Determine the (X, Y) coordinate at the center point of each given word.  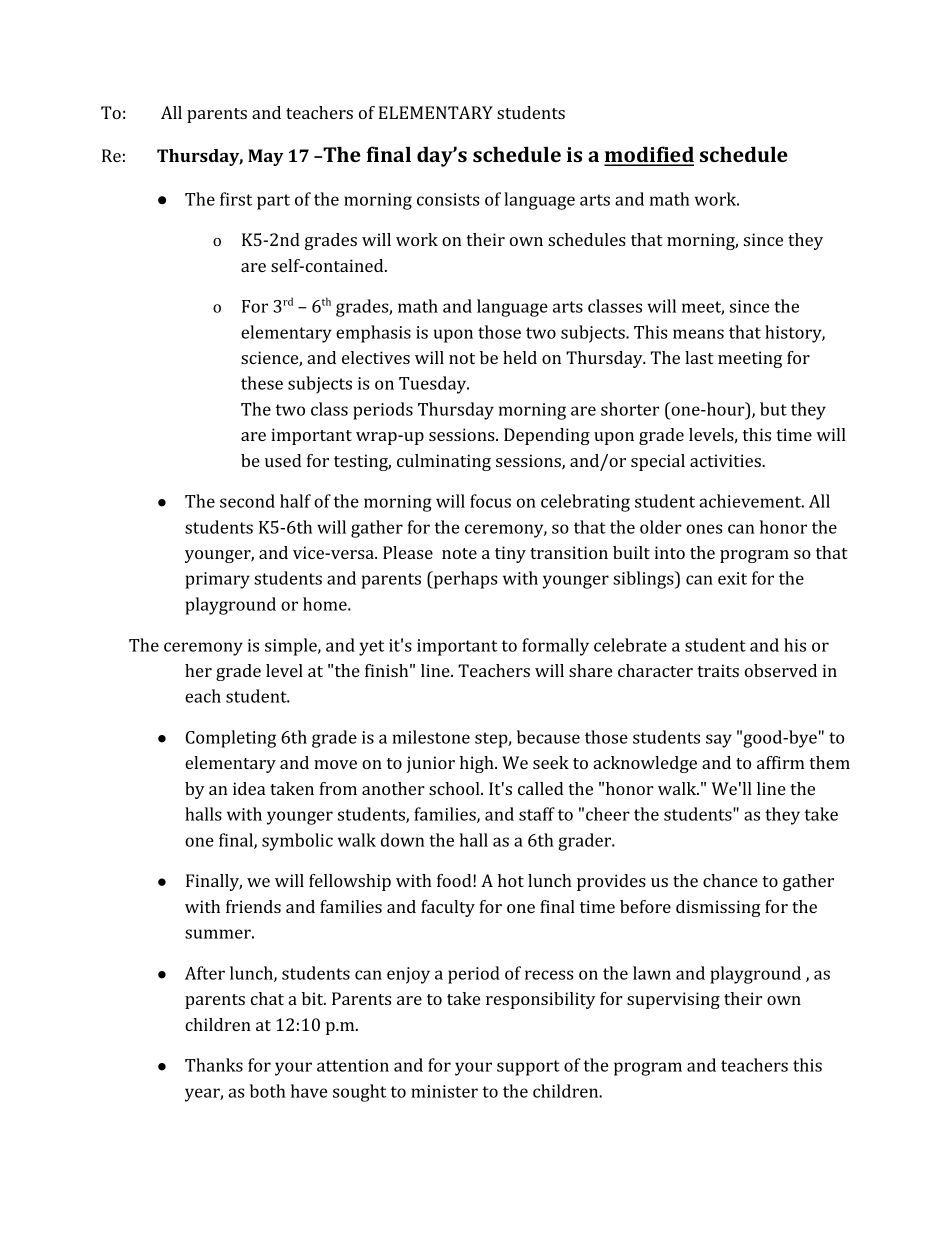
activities (726, 460)
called (540, 788)
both (268, 1091)
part (273, 202)
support (528, 1068)
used (283, 460)
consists (448, 199)
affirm (780, 762)
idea (249, 788)
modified (649, 155)
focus (490, 501)
